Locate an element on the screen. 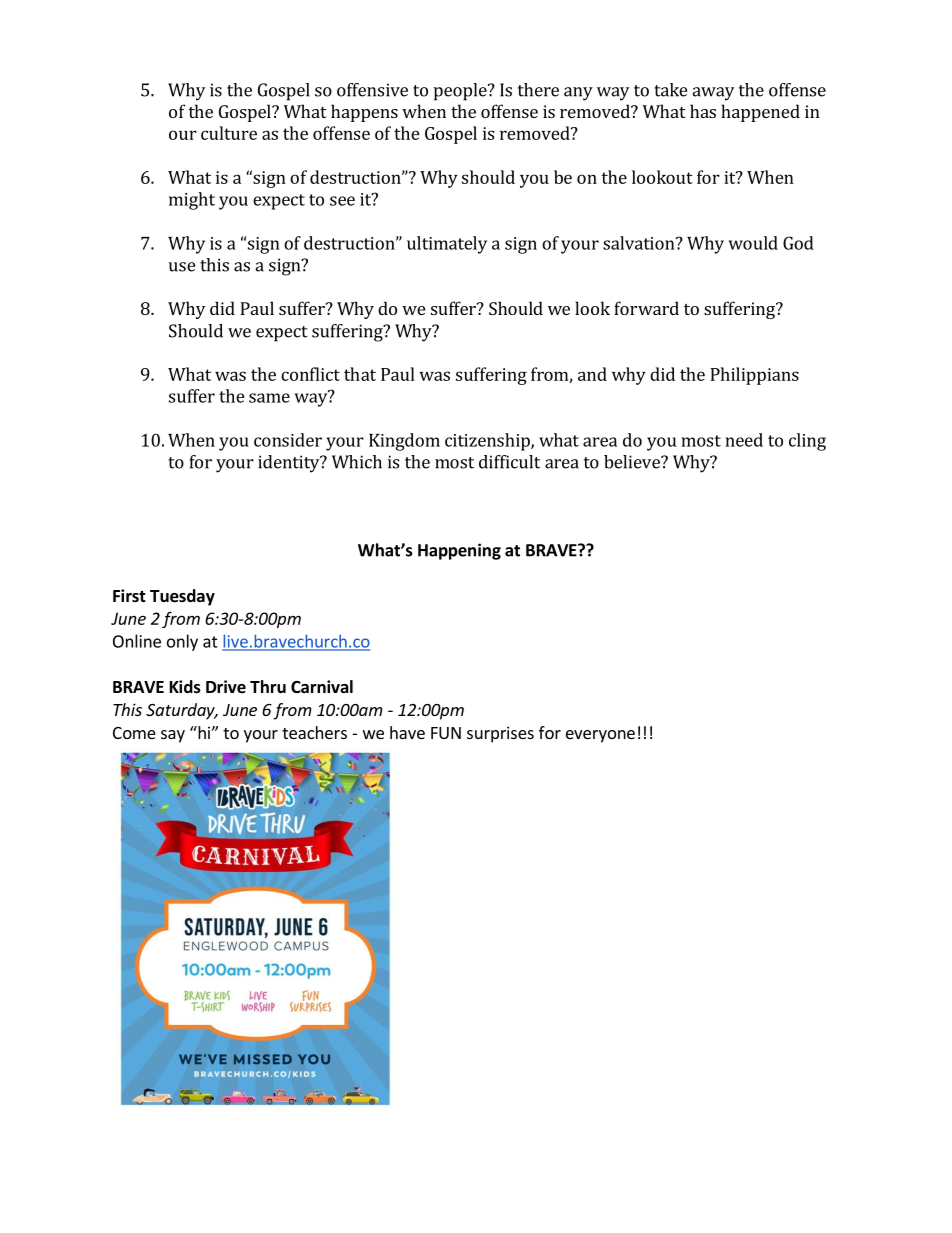 The height and width of the screenshot is (1233, 952). Saturday is located at coordinates (181, 711).
